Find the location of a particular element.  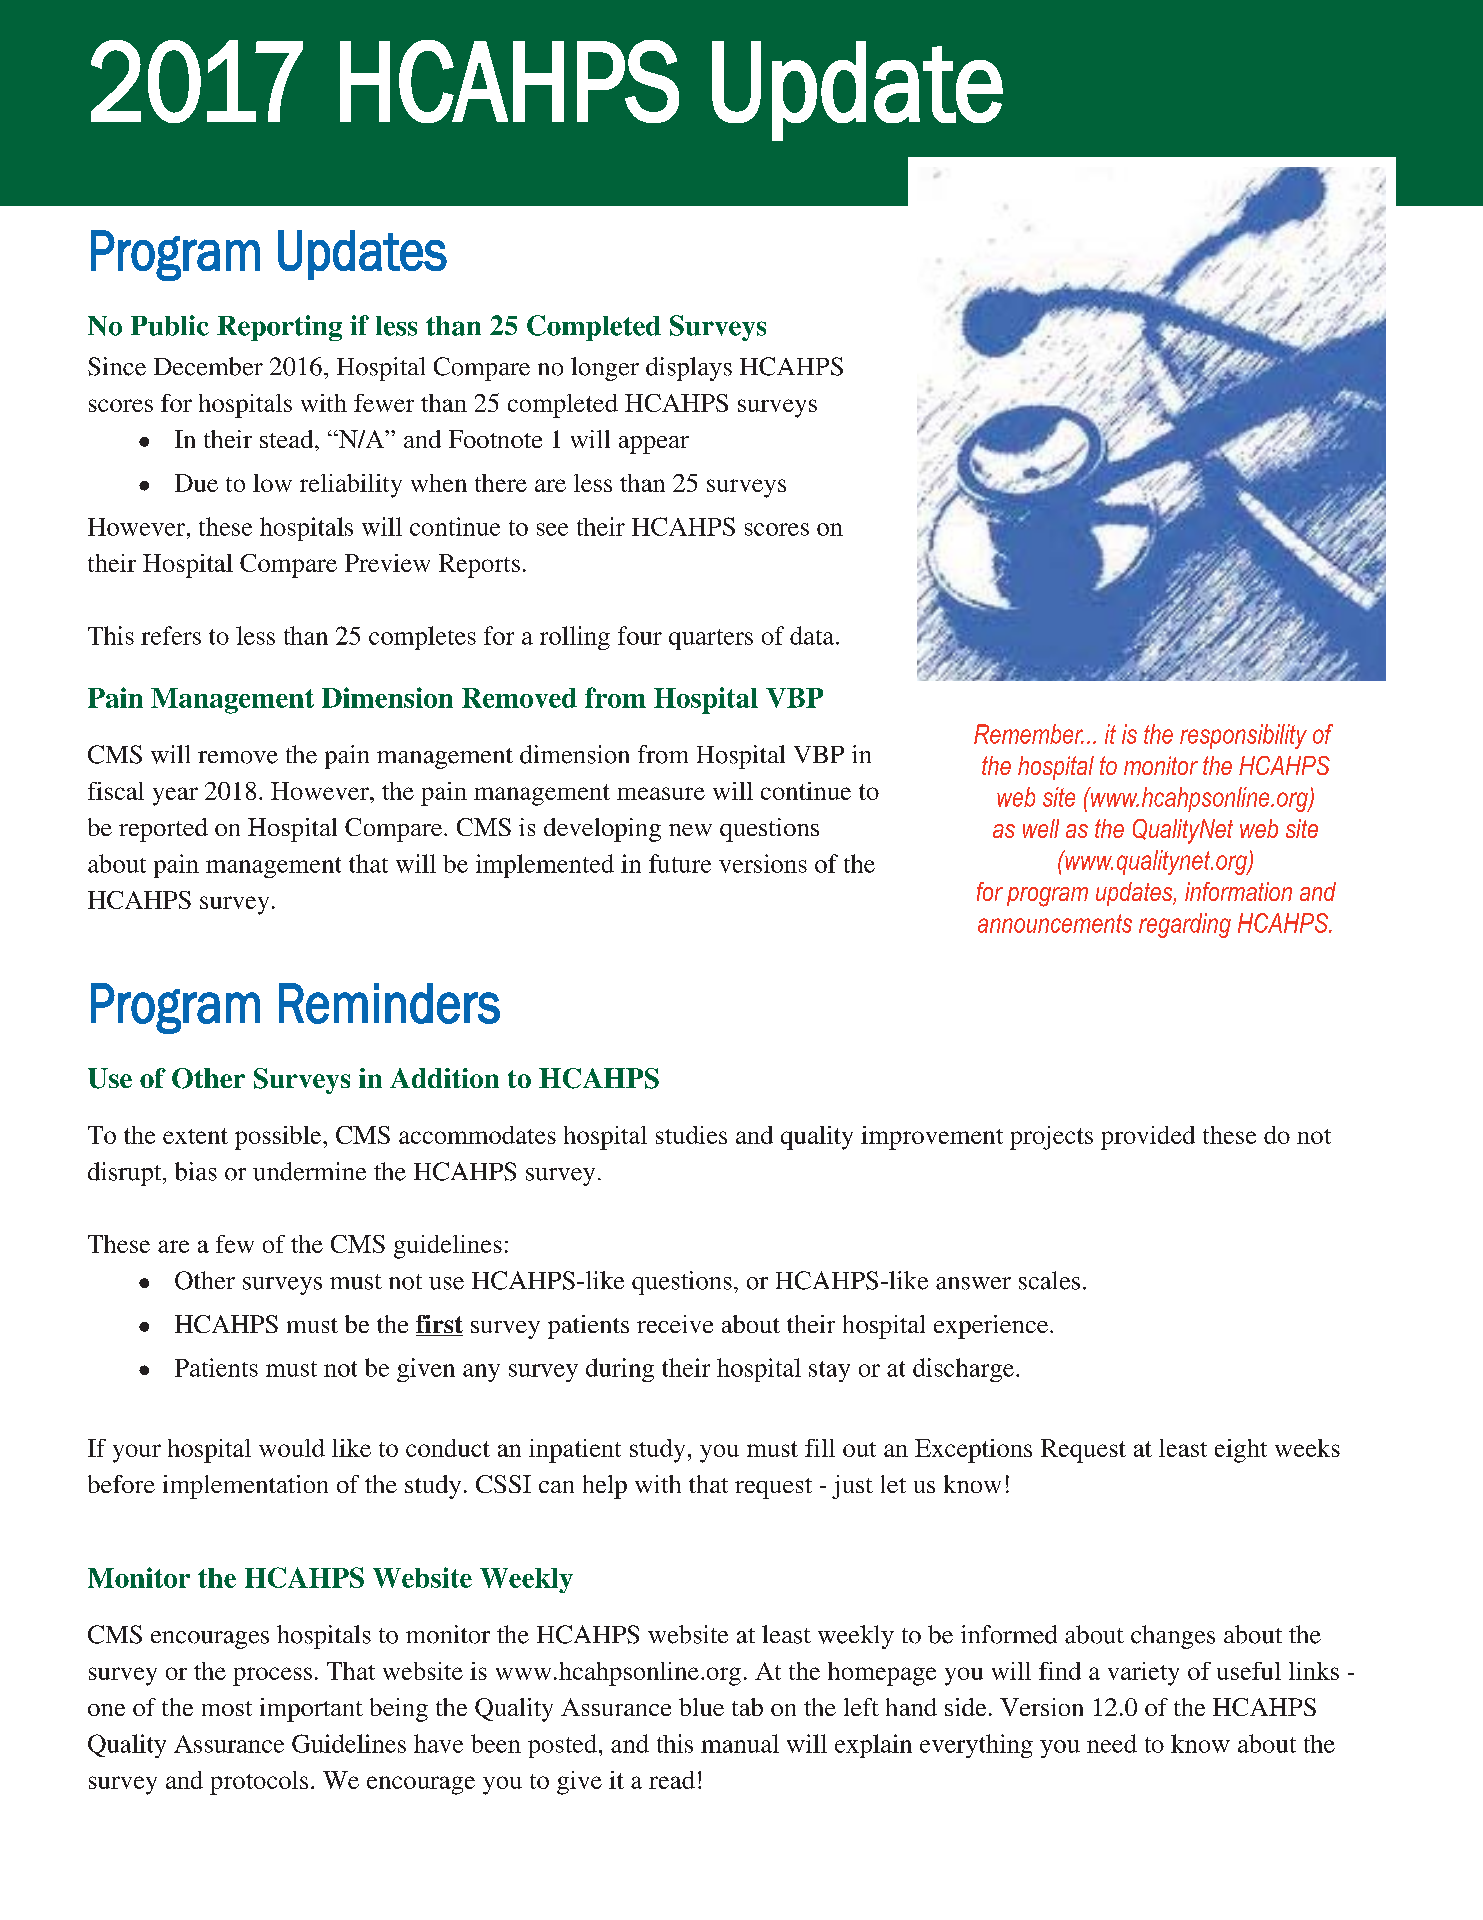

well is located at coordinates (1041, 828).
